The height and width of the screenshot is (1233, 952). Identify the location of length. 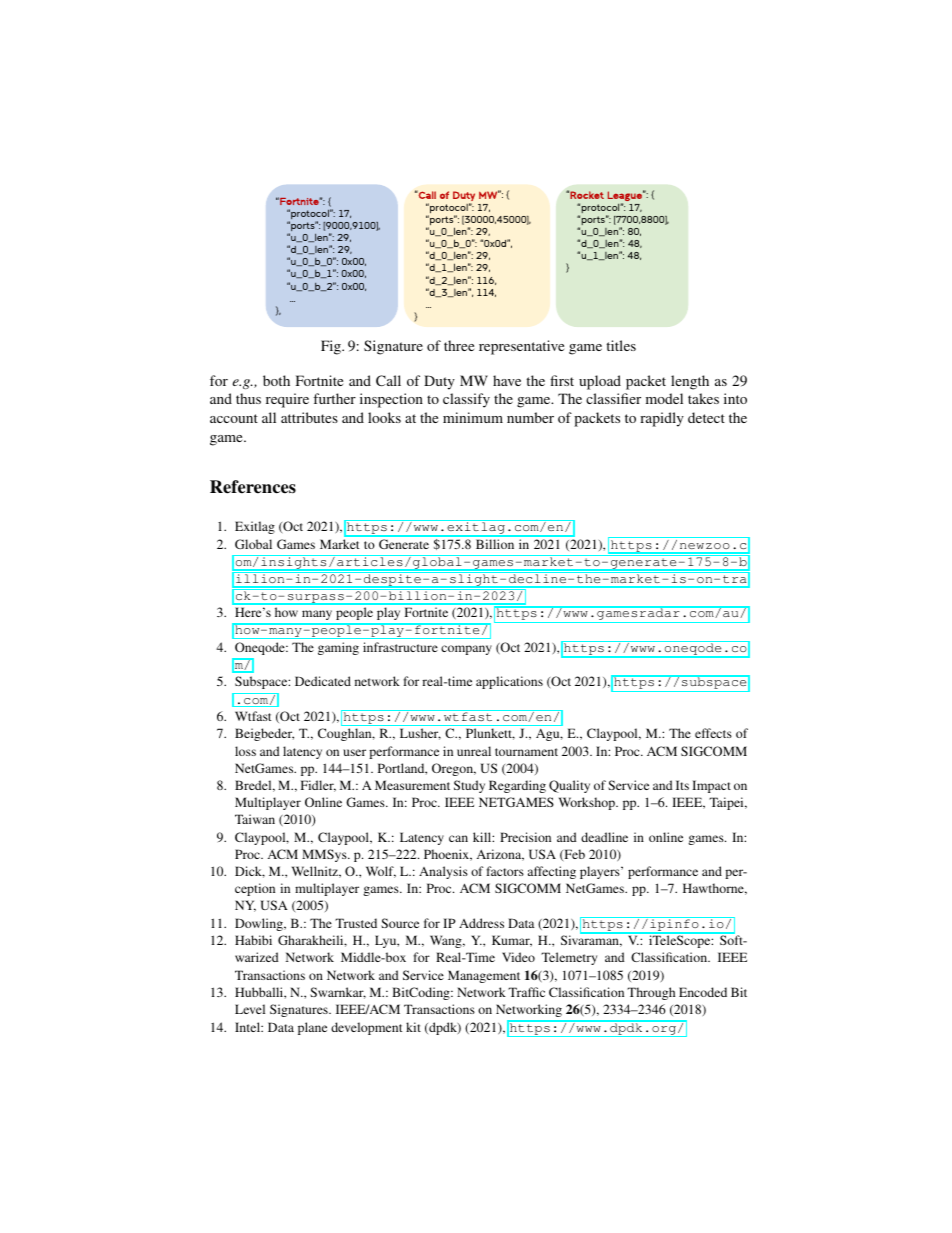
(690, 382).
